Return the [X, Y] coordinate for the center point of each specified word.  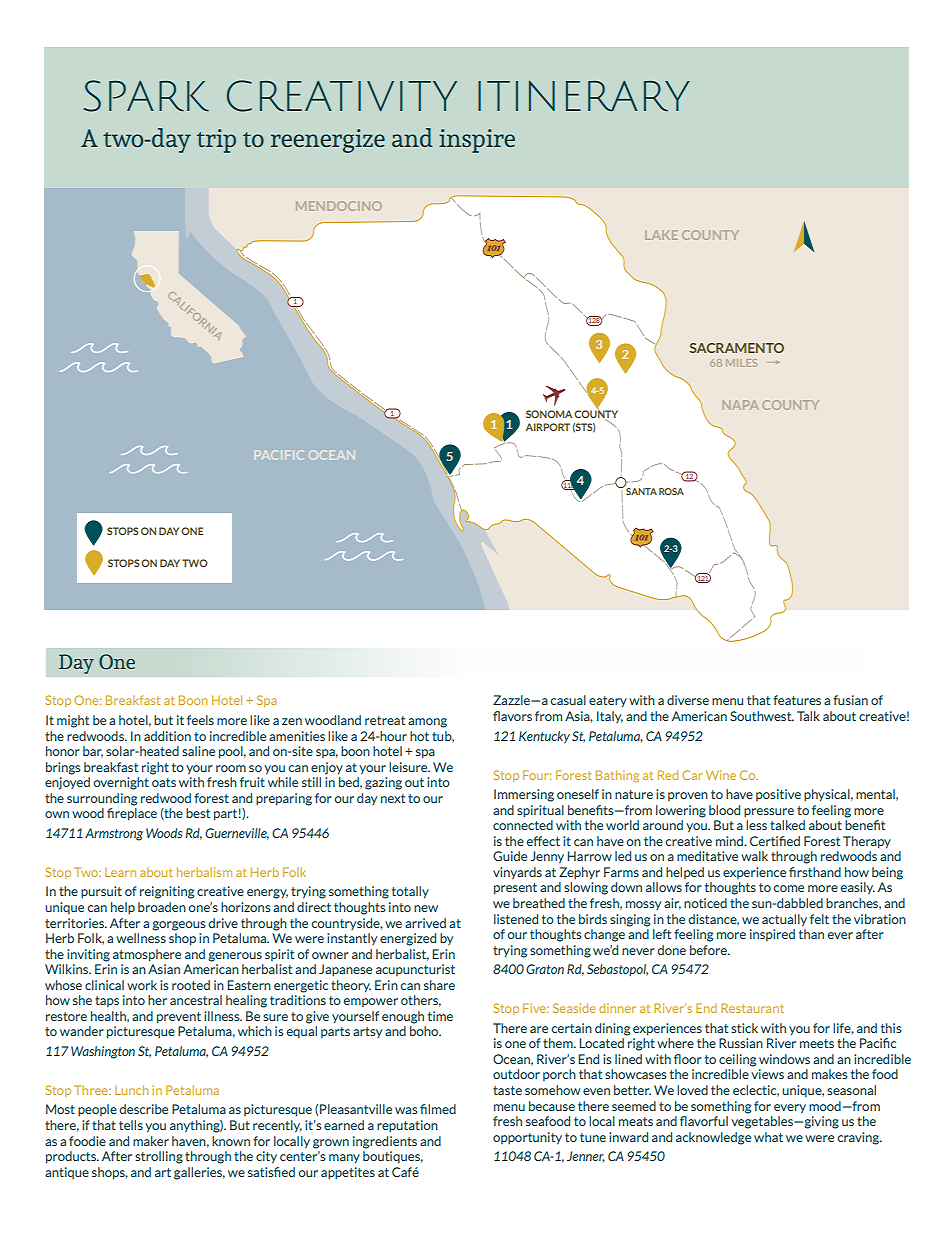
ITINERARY [584, 96]
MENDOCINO [339, 206]
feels [200, 720]
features [797, 700]
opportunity [527, 1138]
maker [151, 1141]
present [515, 889]
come [789, 888]
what [768, 1137]
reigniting [167, 892]
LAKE [661, 235]
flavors [512, 716]
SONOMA [549, 414]
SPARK [146, 96]
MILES [741, 363]
